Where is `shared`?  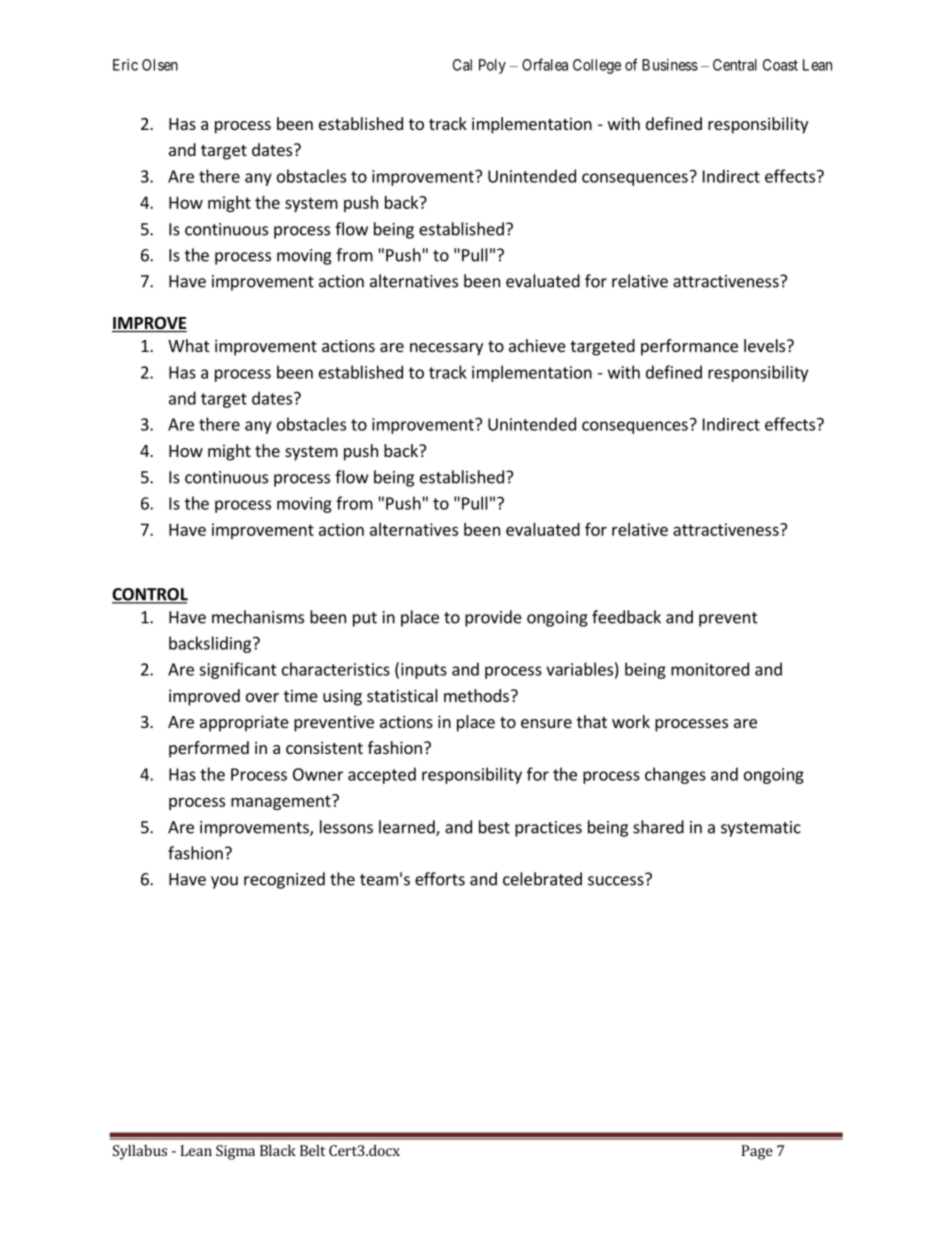 shared is located at coordinates (658, 827).
